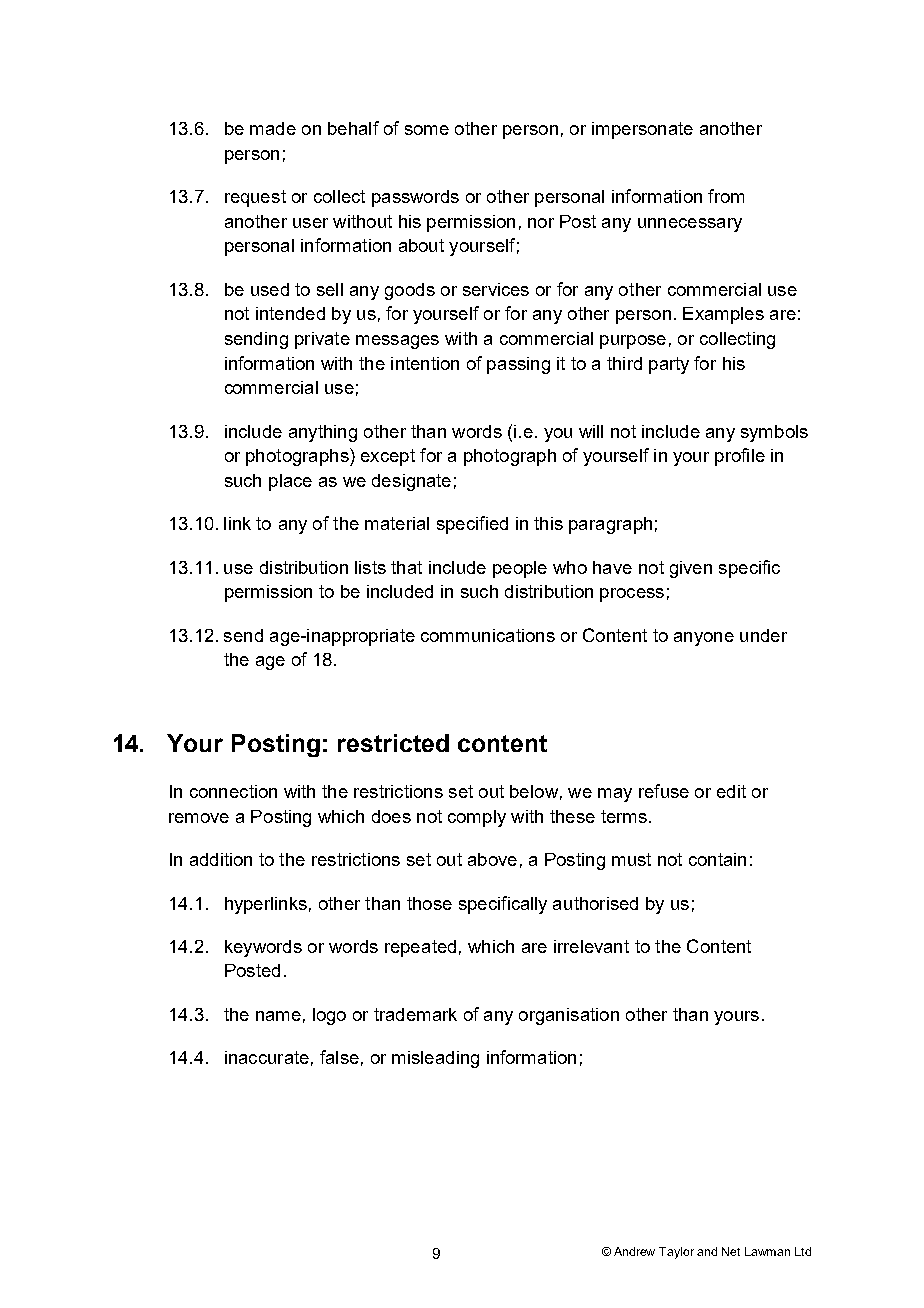 This document has height=1308, width=924. I want to click on from, so click(726, 196).
